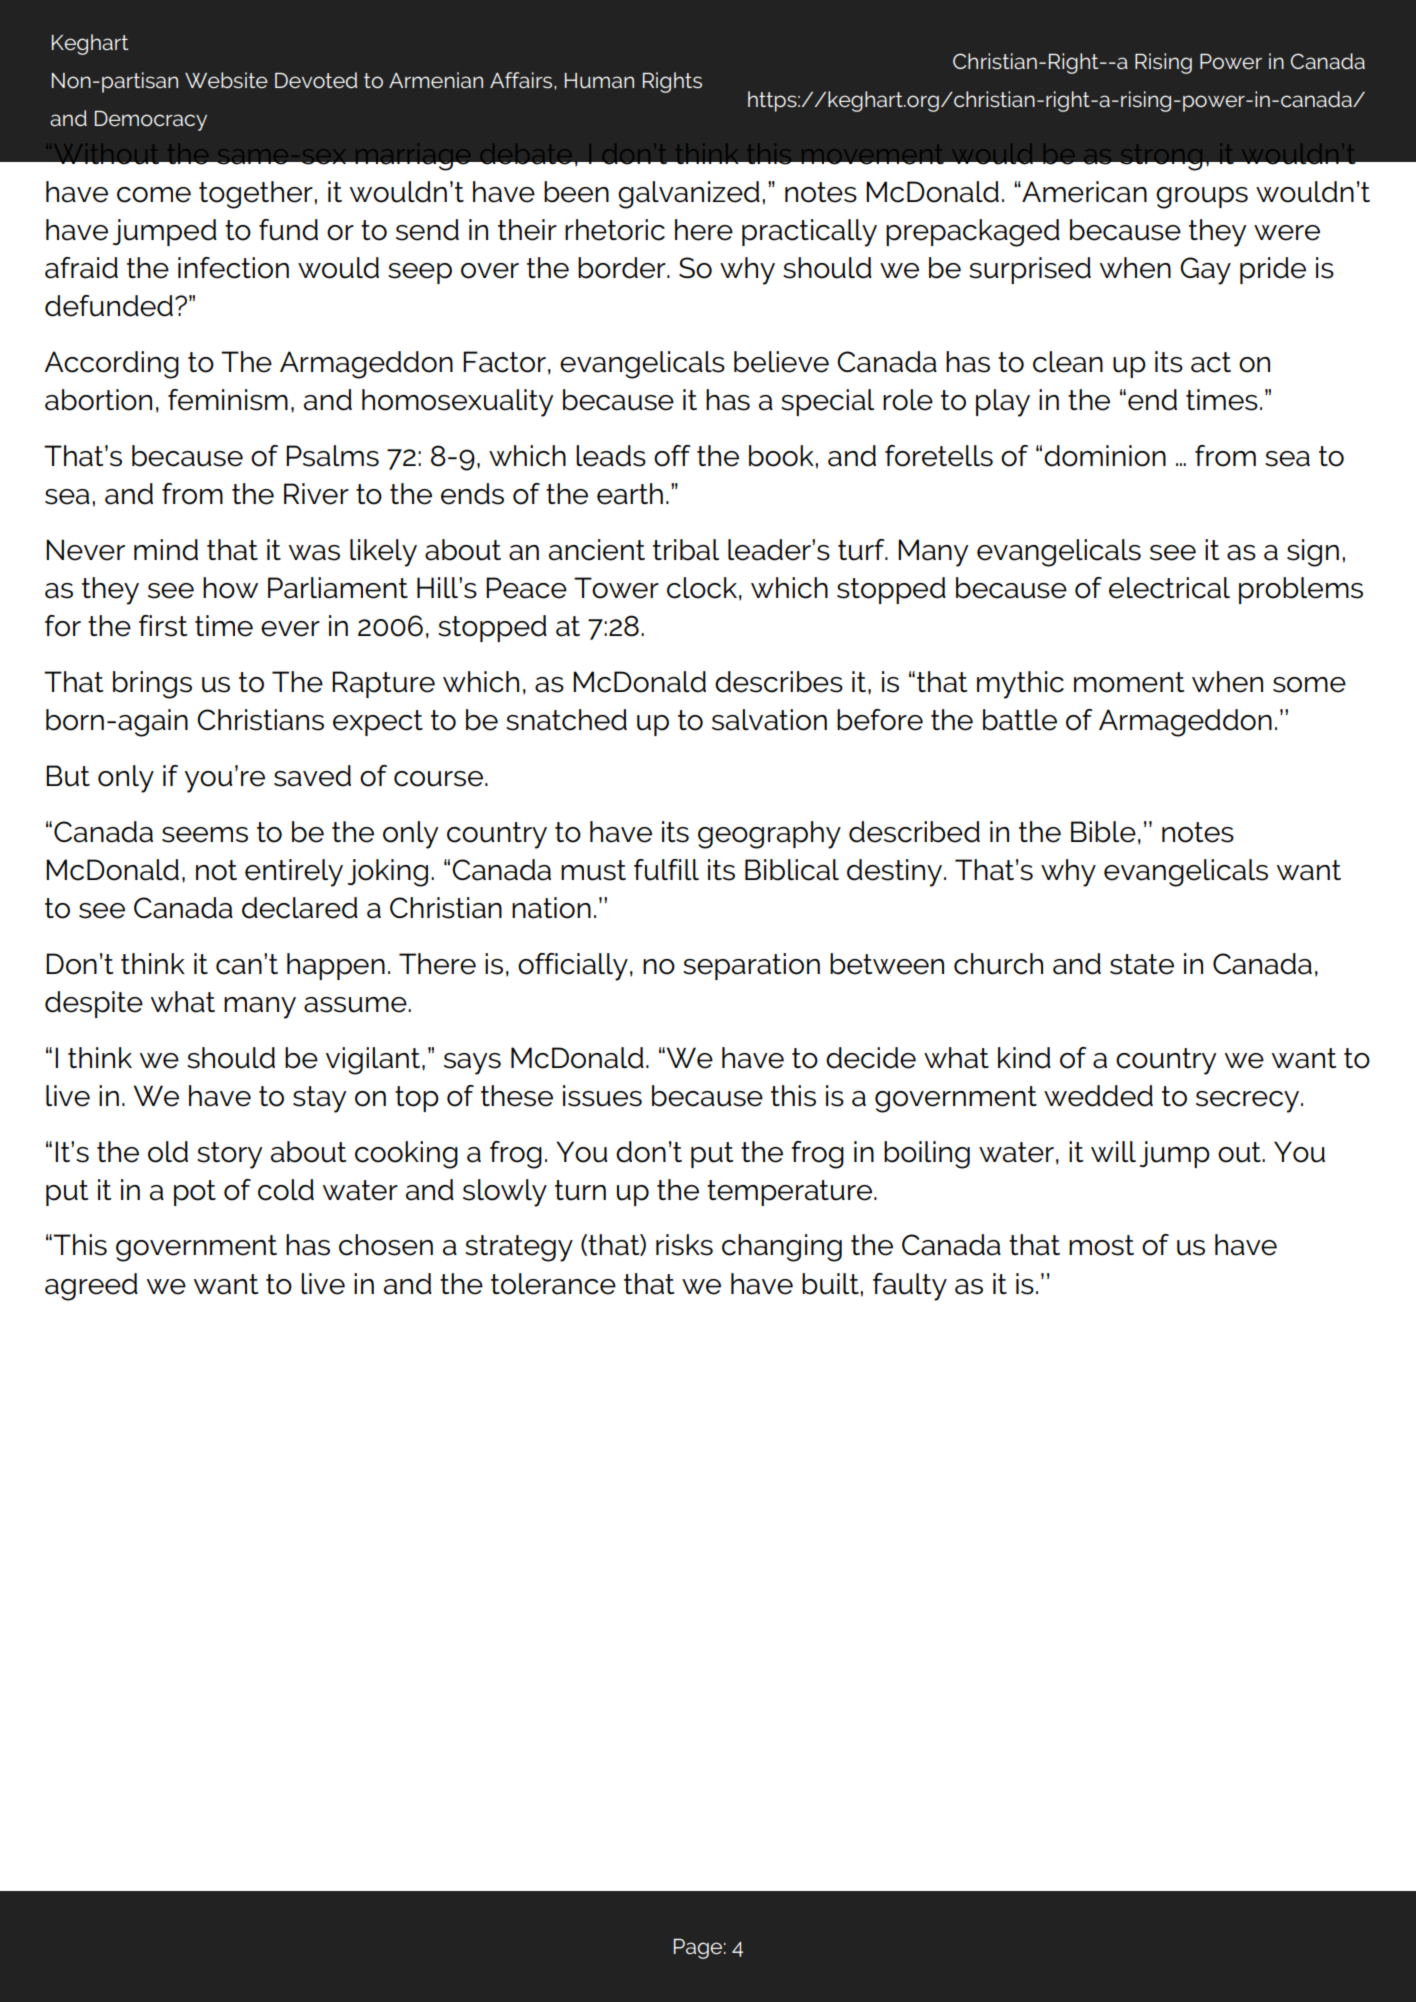  Describe the element at coordinates (151, 121) in the page. I see `Democracy` at that location.
